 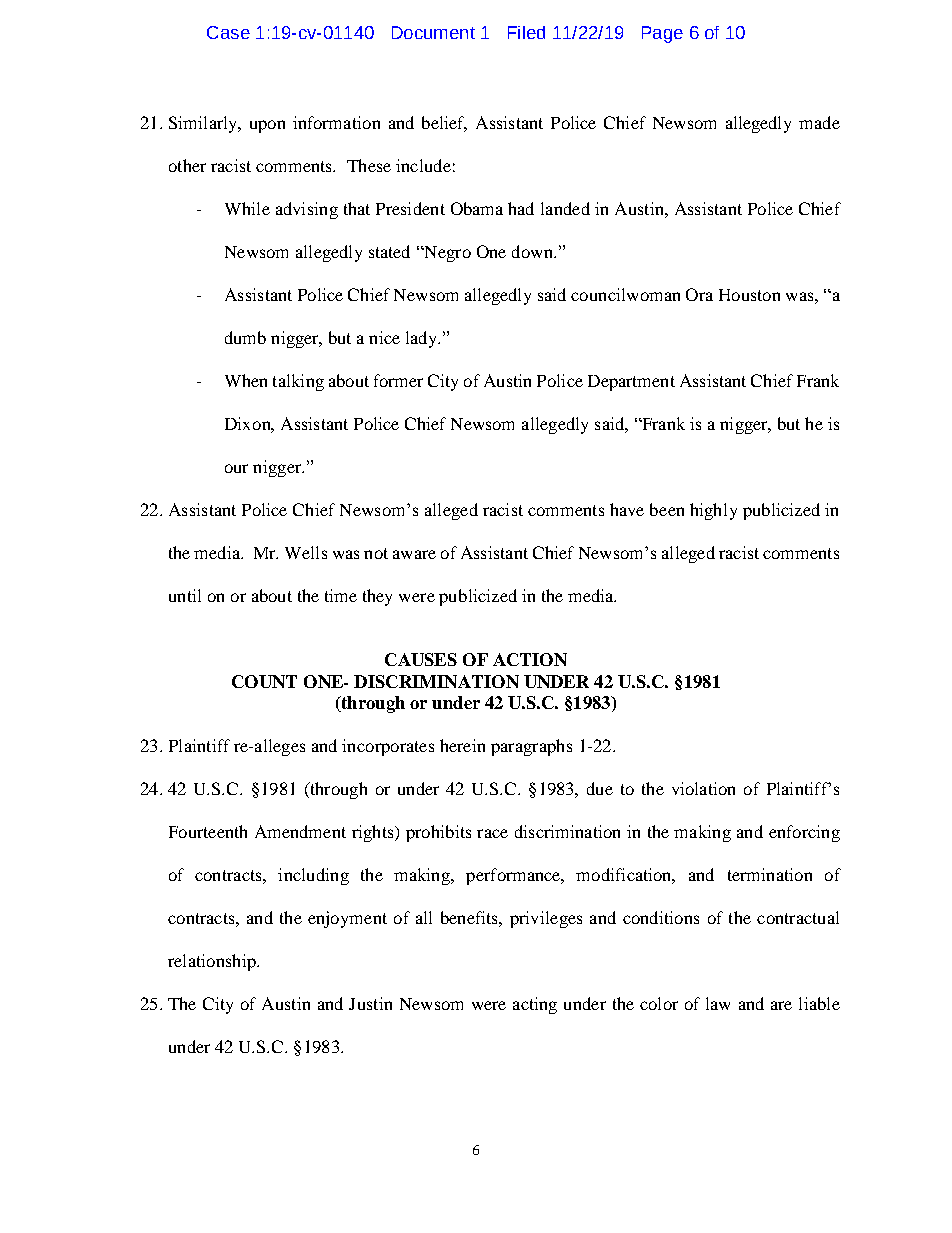 What do you see at coordinates (246, 380) in the image?
I see `When` at bounding box center [246, 380].
